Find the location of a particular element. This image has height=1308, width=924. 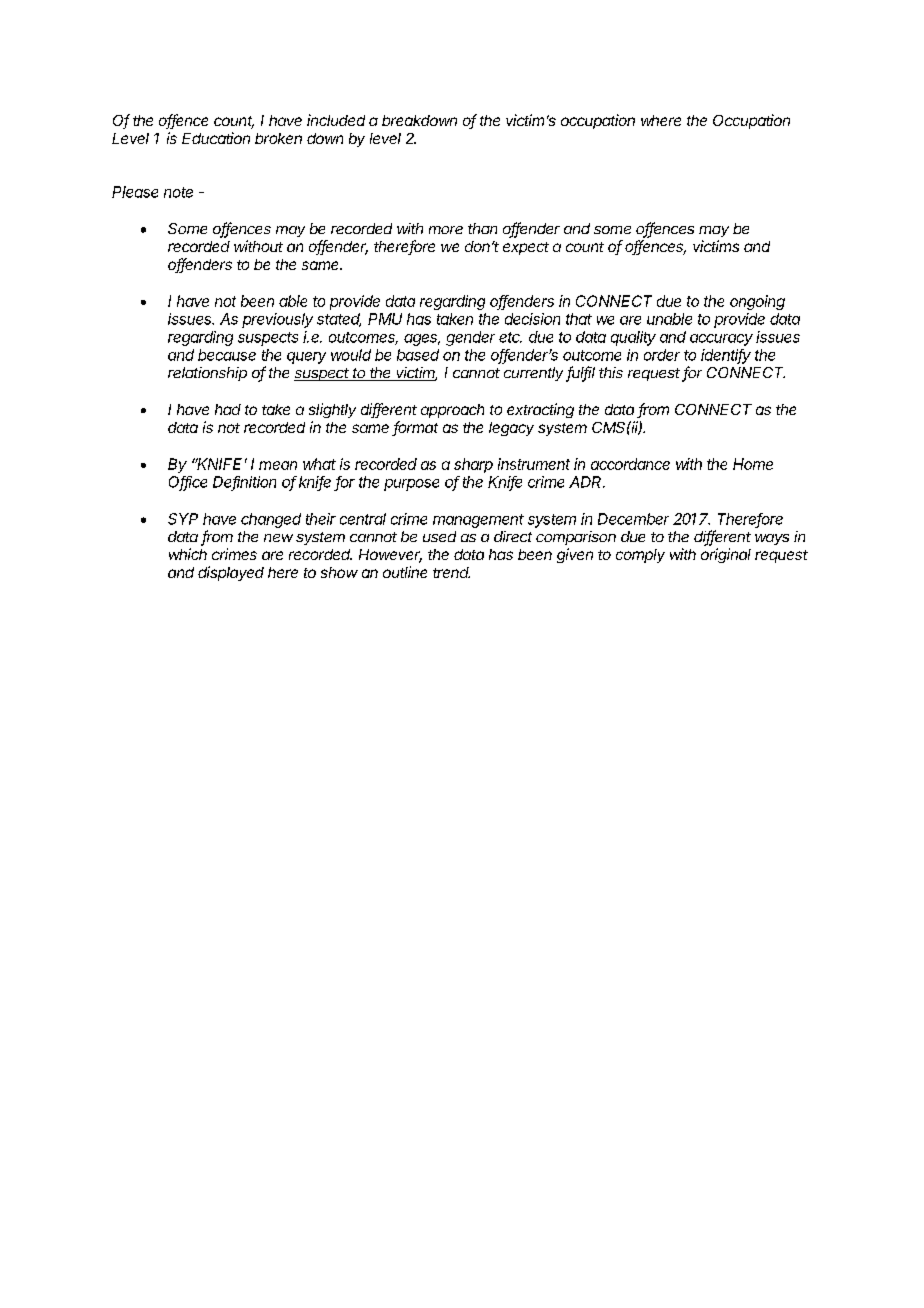

because is located at coordinates (227, 355).
